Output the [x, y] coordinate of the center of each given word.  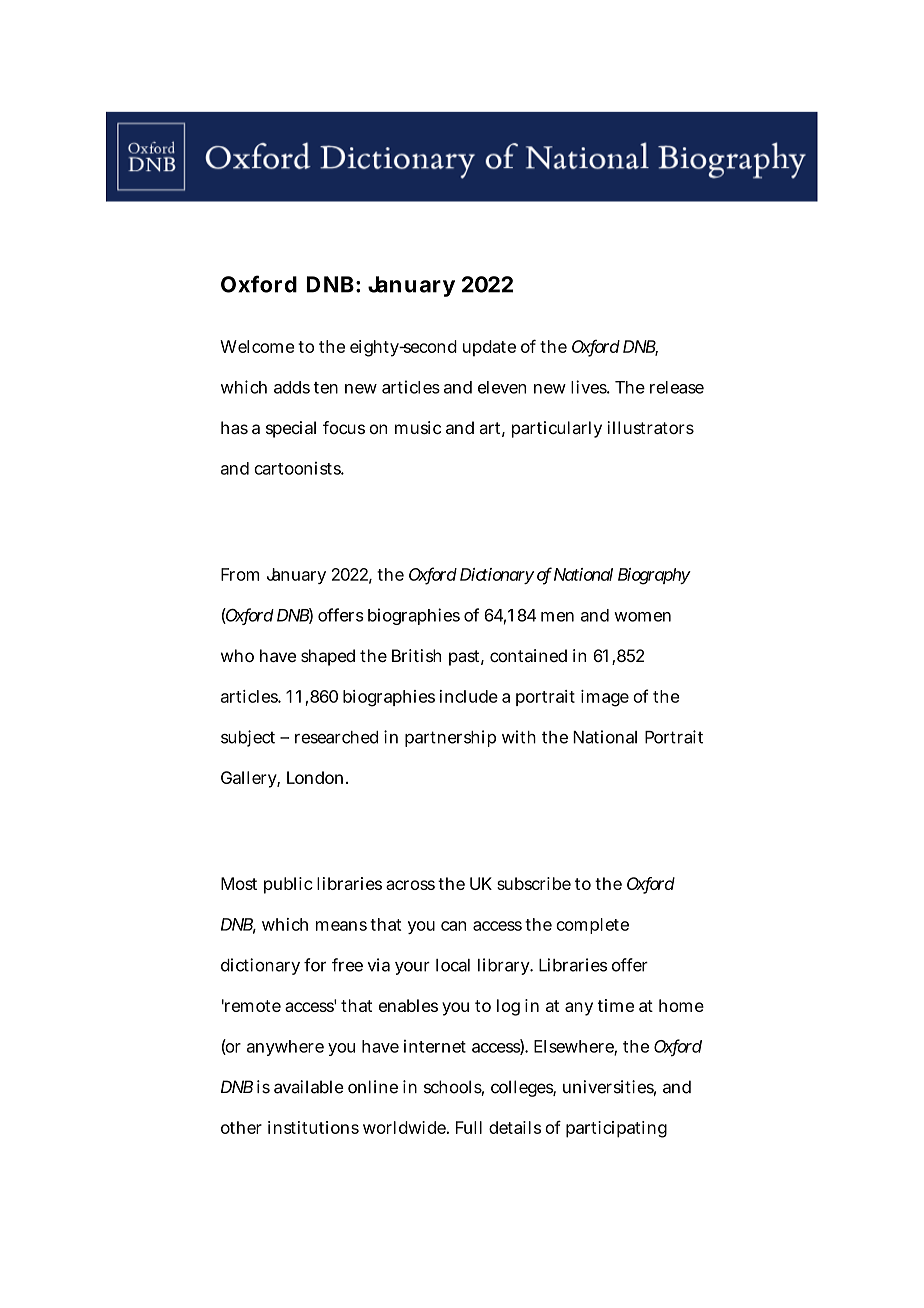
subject [248, 738]
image [605, 698]
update [489, 348]
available [309, 1087]
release [677, 387]
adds [292, 387]
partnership [450, 738]
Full [469, 1127]
